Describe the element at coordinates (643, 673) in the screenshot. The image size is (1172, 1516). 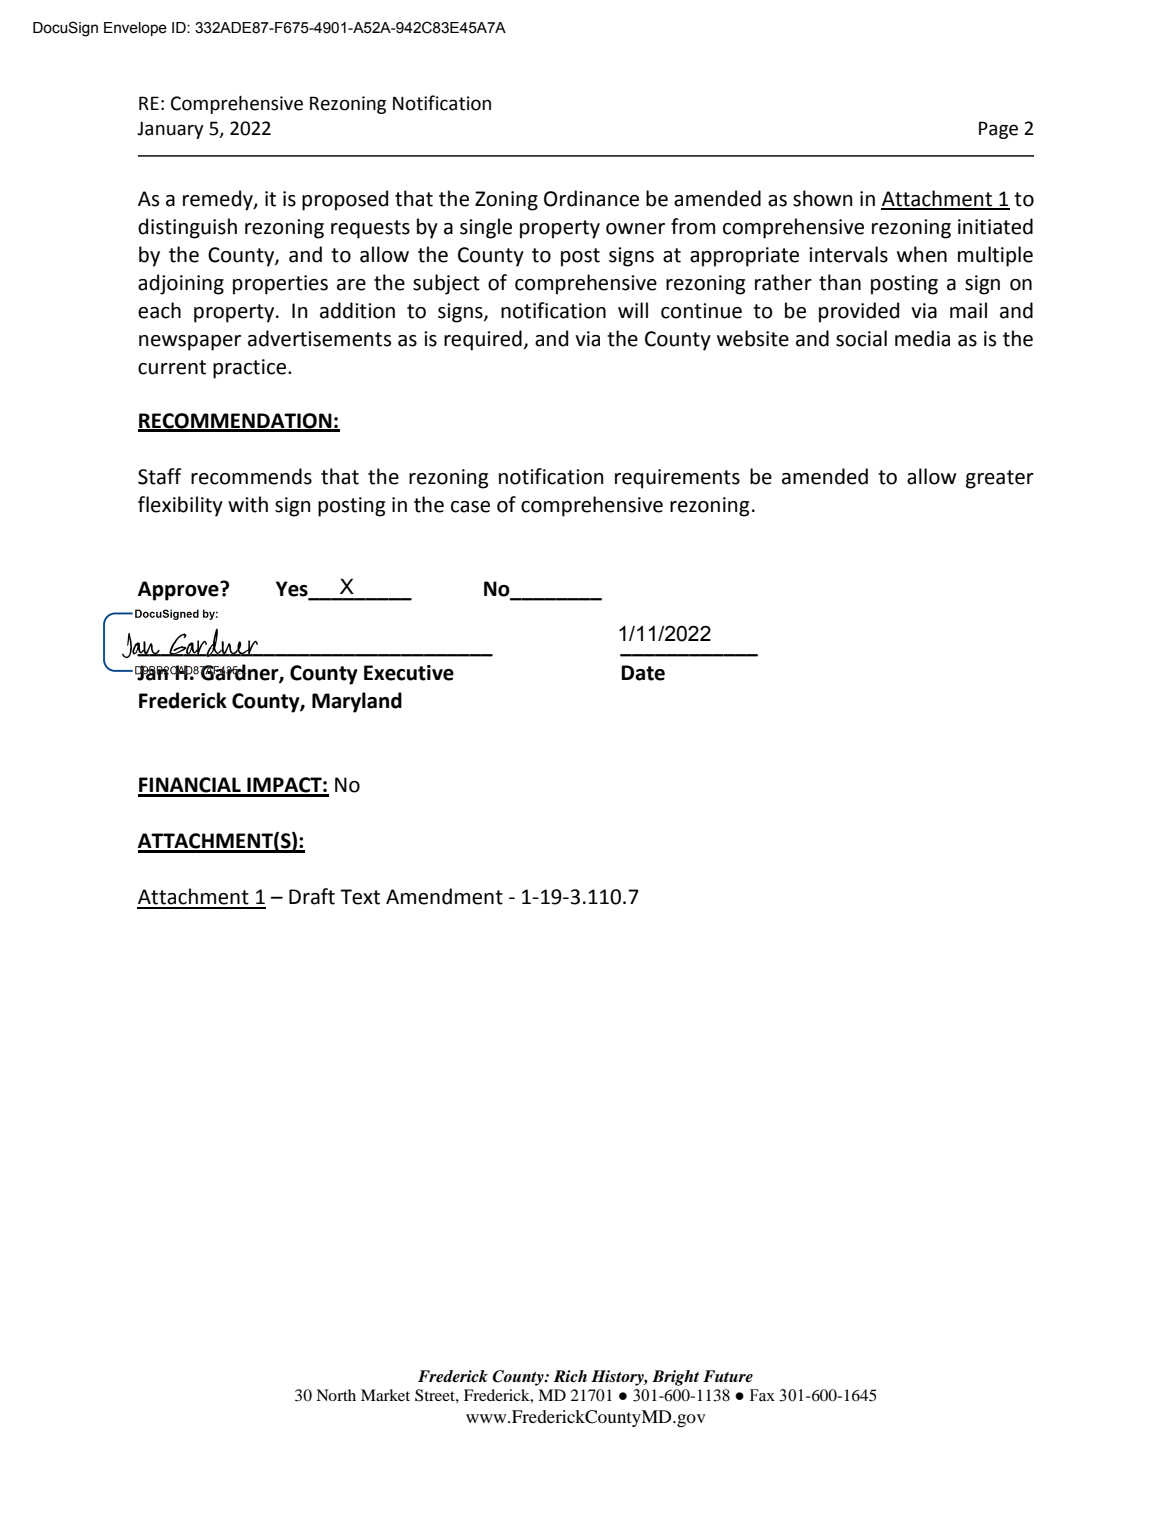
I see `Date` at that location.
